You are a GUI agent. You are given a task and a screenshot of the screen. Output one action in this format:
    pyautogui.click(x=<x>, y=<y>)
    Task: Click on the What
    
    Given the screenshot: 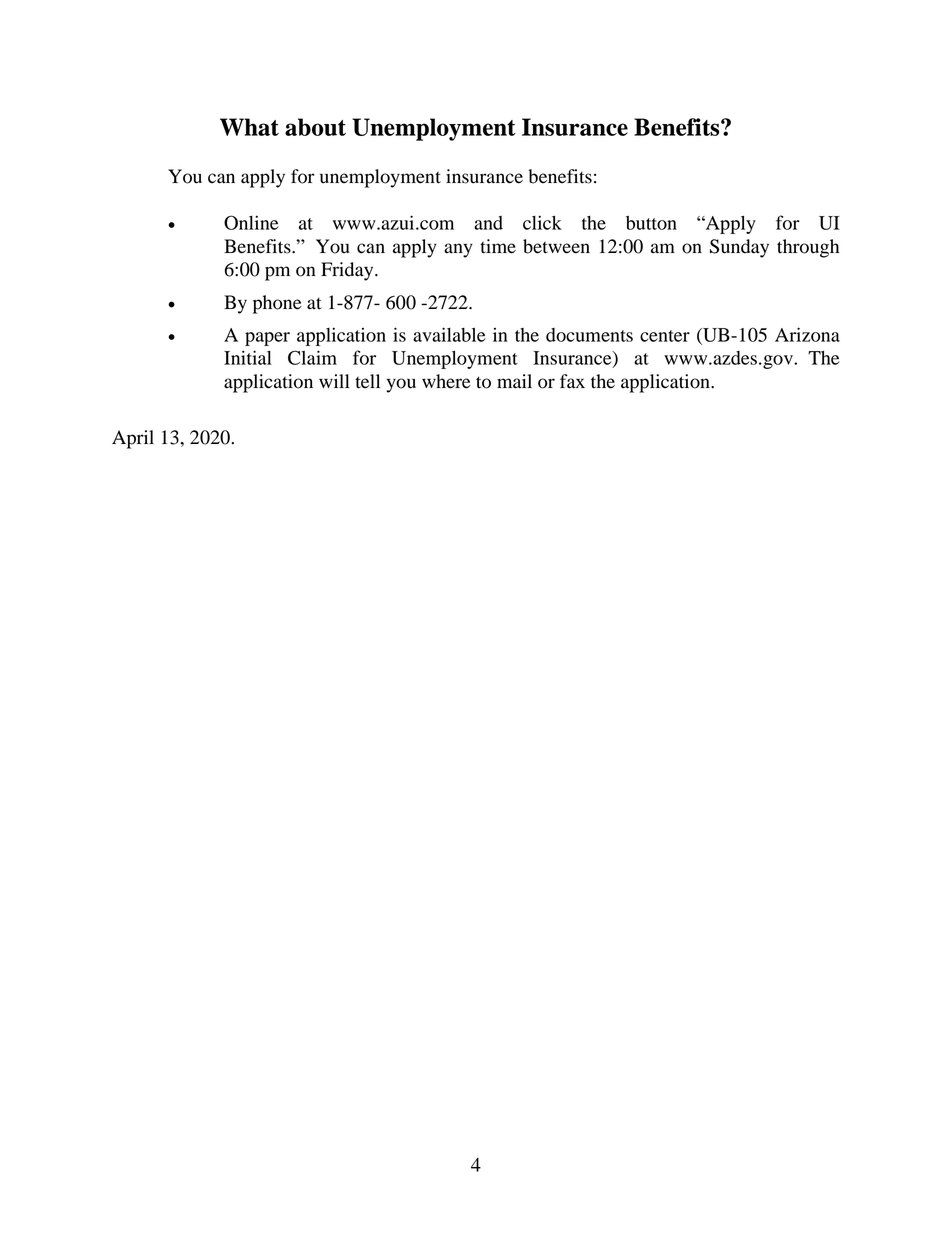 What is the action you would take?
    pyautogui.click(x=249, y=127)
